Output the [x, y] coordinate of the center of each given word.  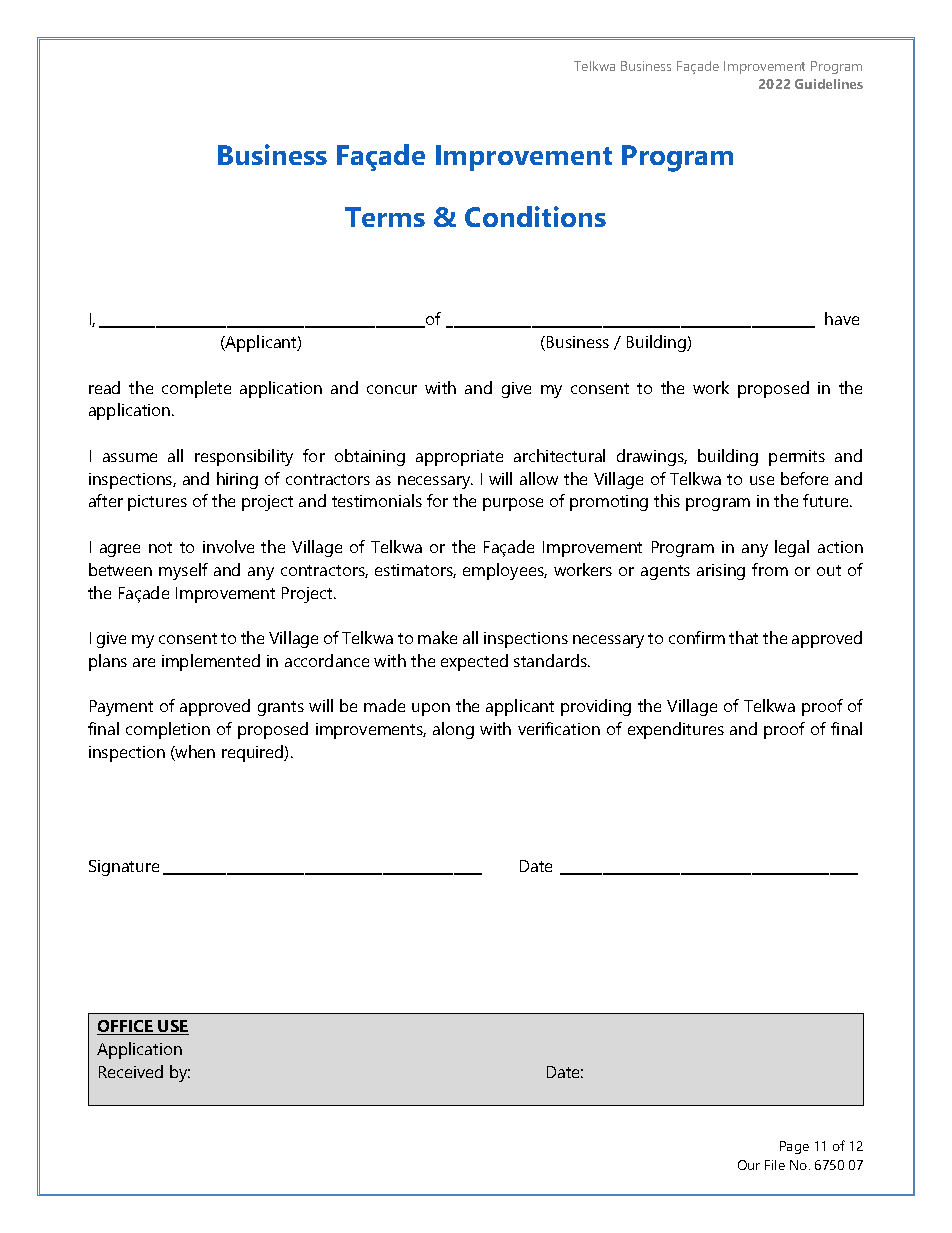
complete [196, 389]
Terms [385, 217]
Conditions [535, 216]
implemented [211, 662]
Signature [124, 868]
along [453, 730]
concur [392, 389]
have [842, 318]
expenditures [676, 730]
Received [131, 1071]
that [743, 637]
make [437, 637]
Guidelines [829, 84]
